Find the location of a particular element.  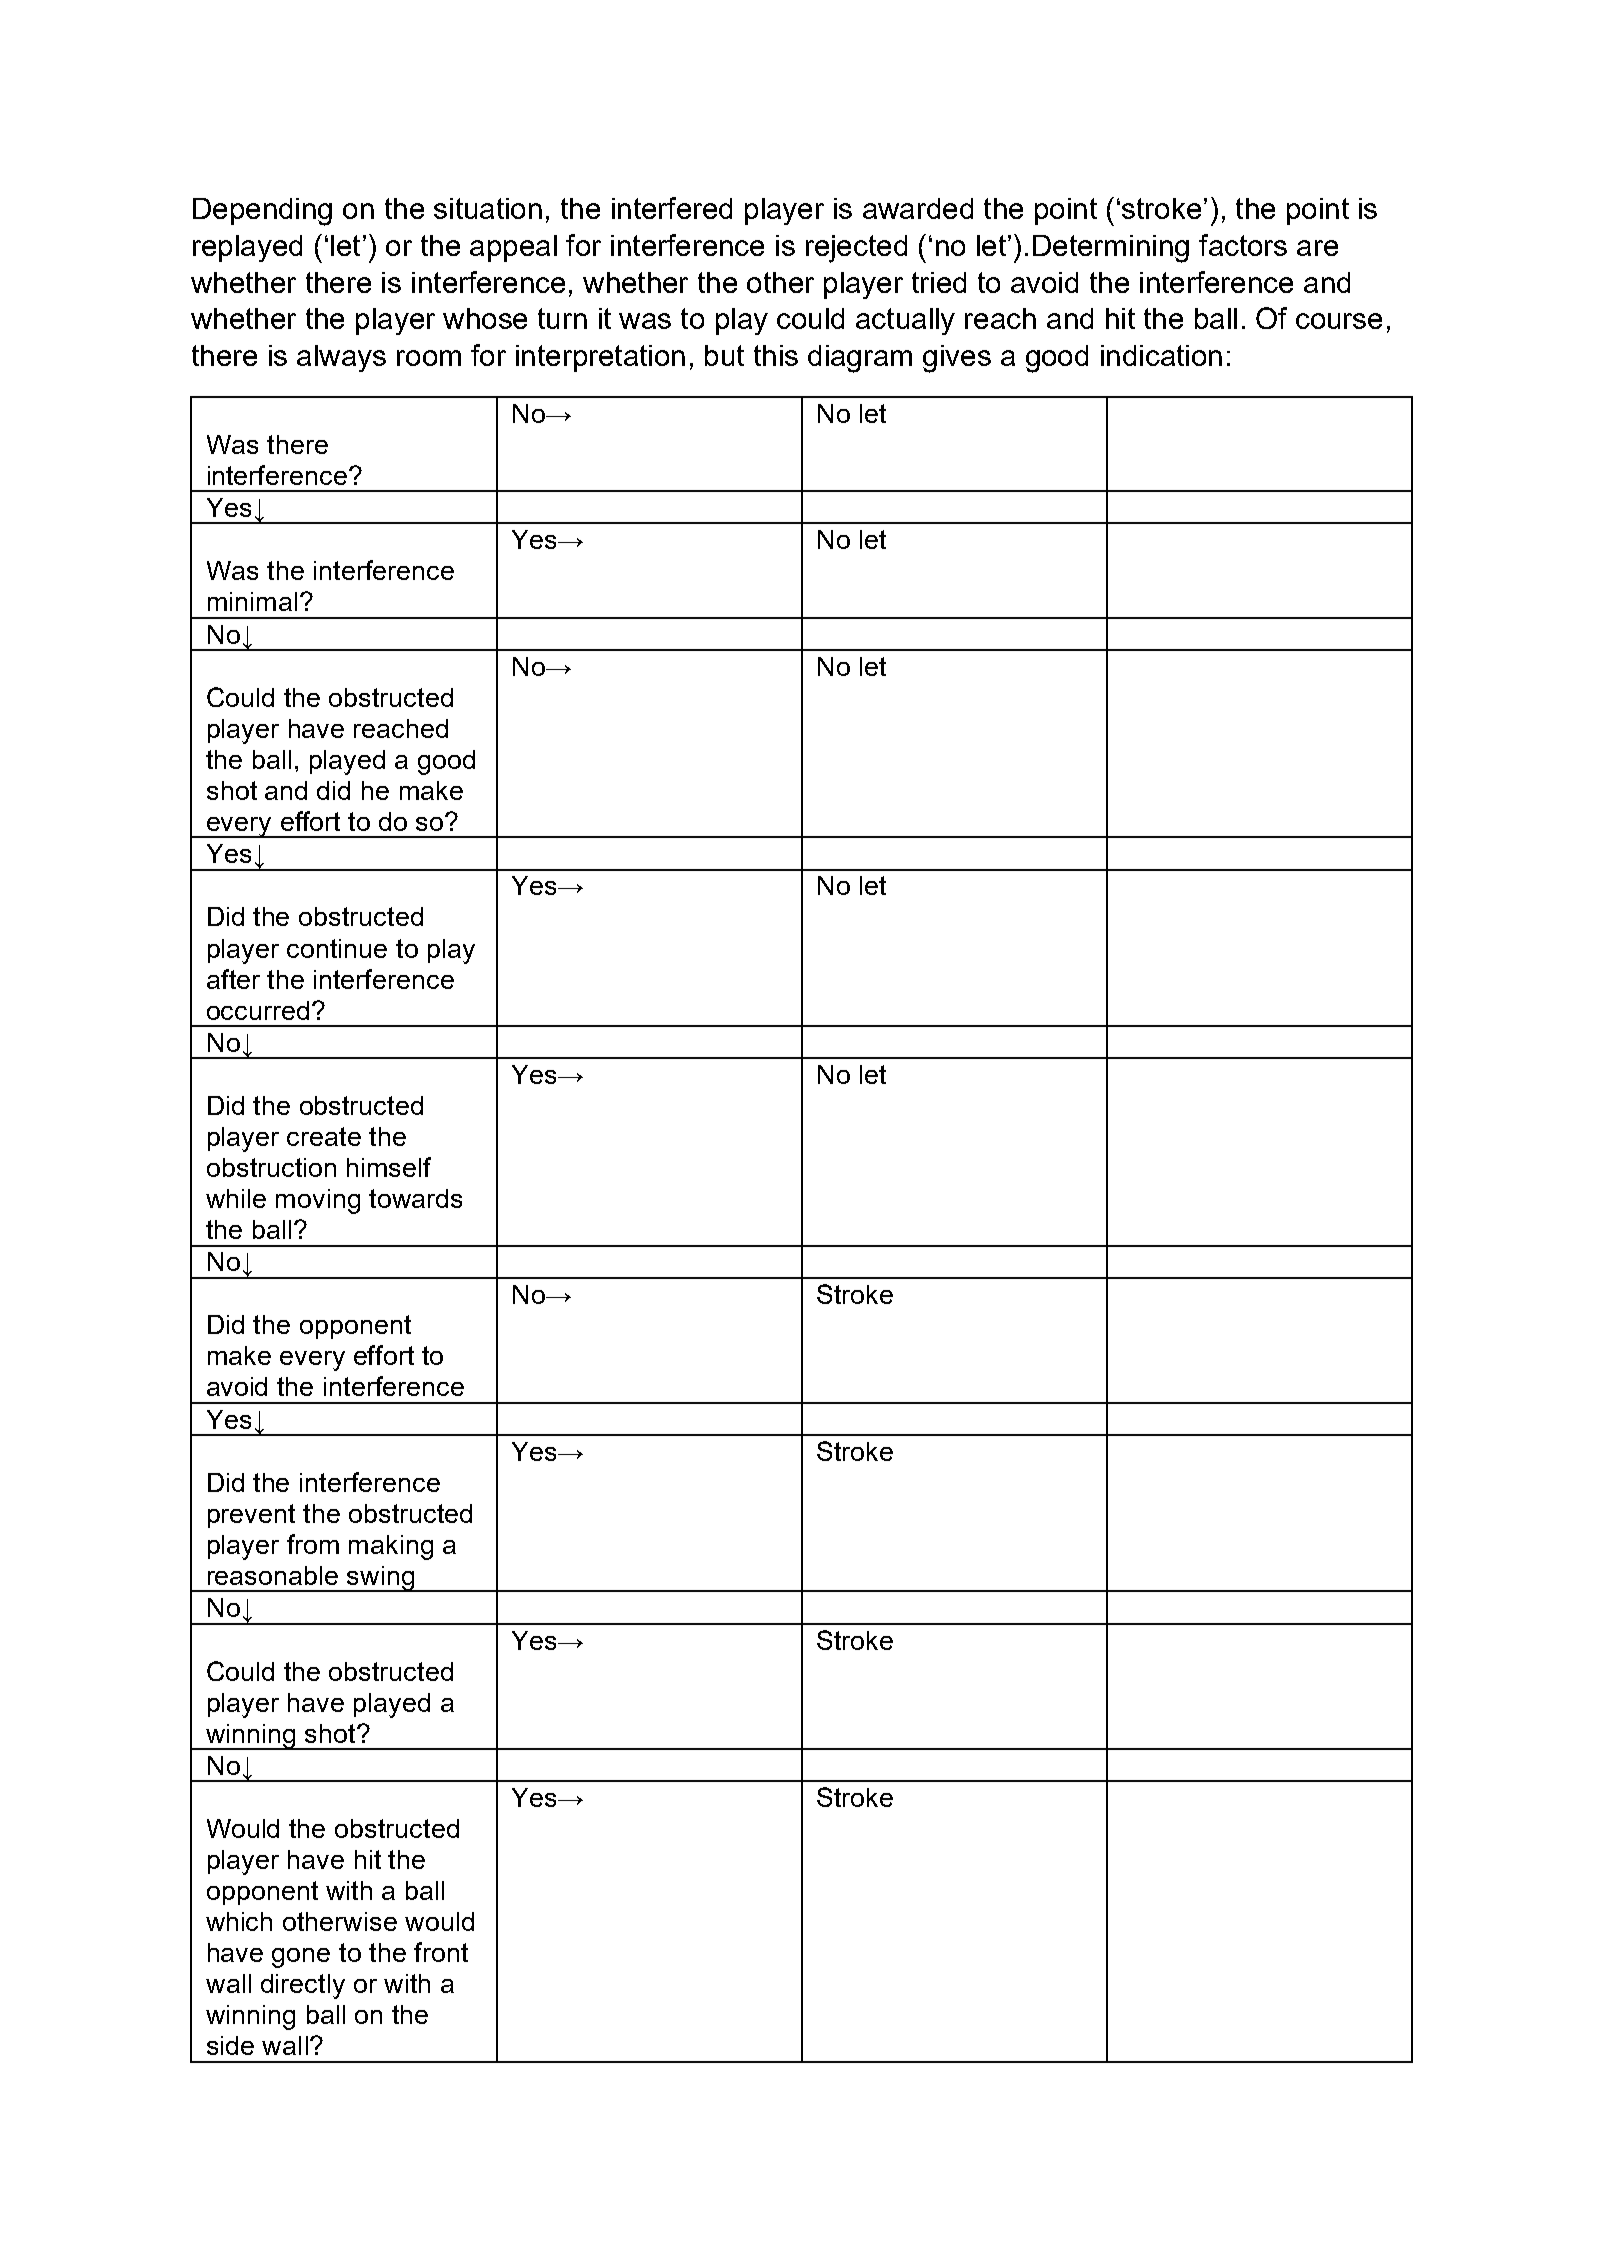

rejected is located at coordinates (856, 249).
